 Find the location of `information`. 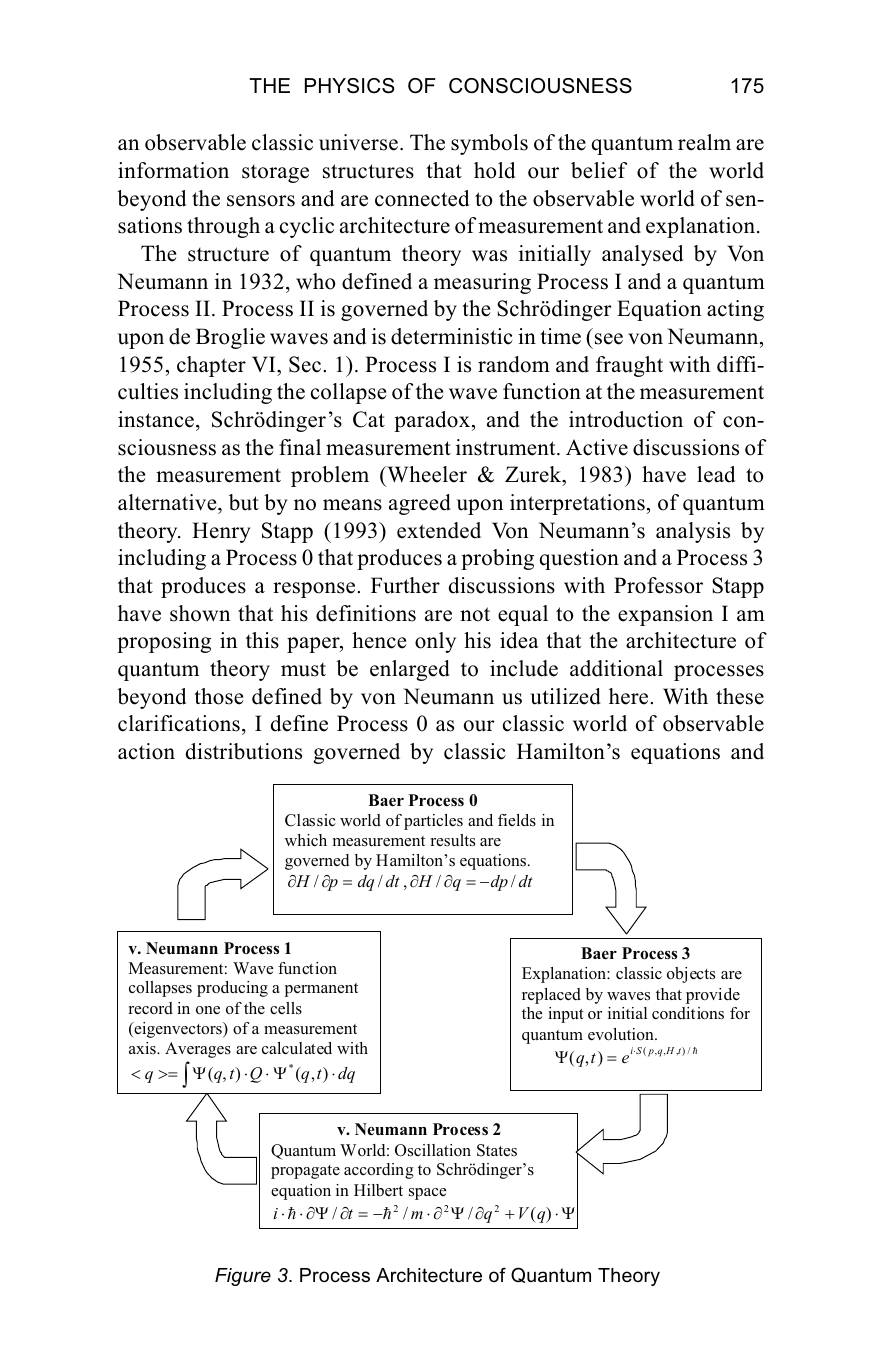

information is located at coordinates (173, 170).
